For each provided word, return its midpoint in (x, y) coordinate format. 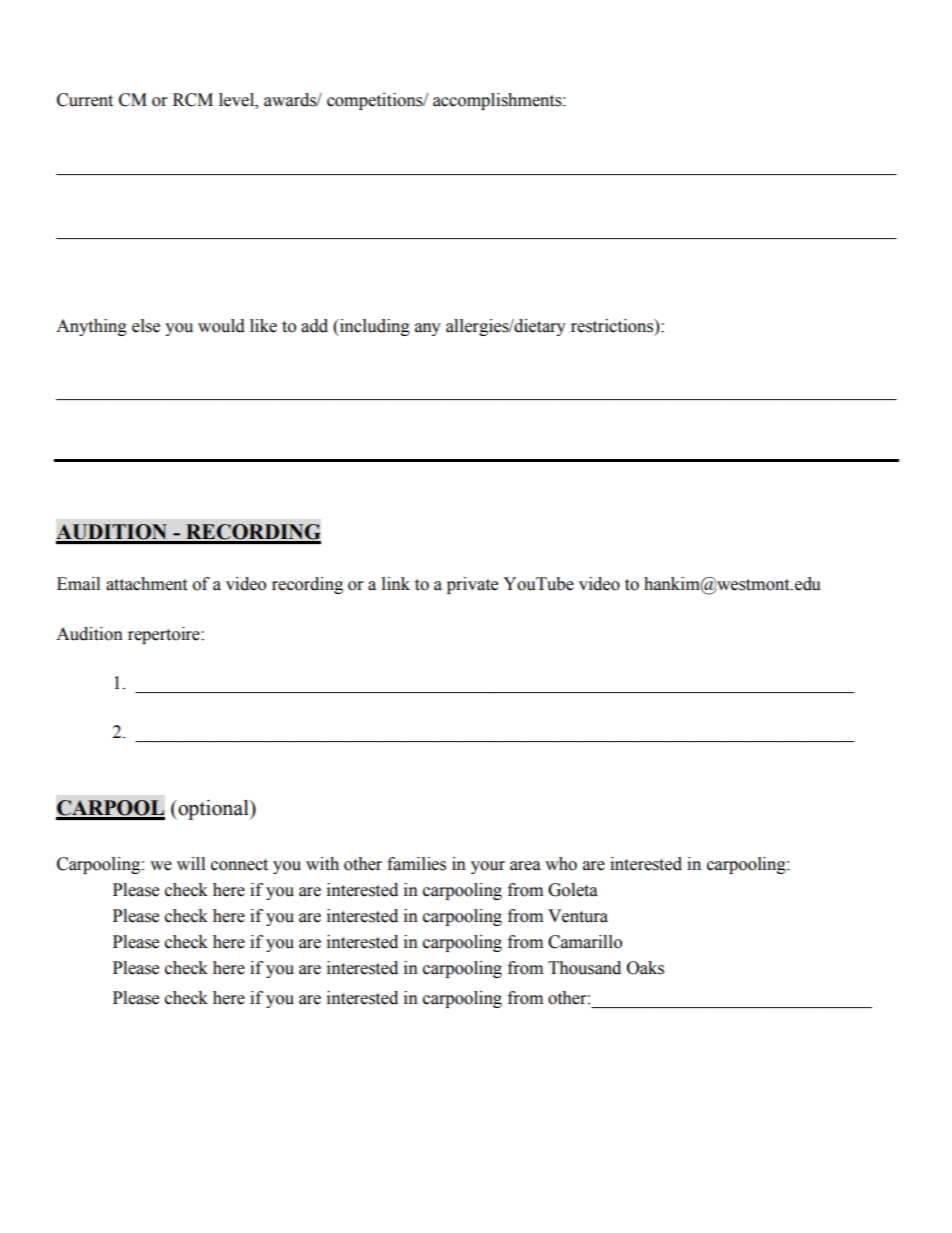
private (472, 585)
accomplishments (498, 101)
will (191, 863)
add (314, 326)
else (146, 326)
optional (213, 810)
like (263, 326)
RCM (193, 100)
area (525, 866)
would (221, 326)
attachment (146, 584)
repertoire (165, 635)
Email (78, 584)
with (322, 864)
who (561, 864)
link (396, 583)
